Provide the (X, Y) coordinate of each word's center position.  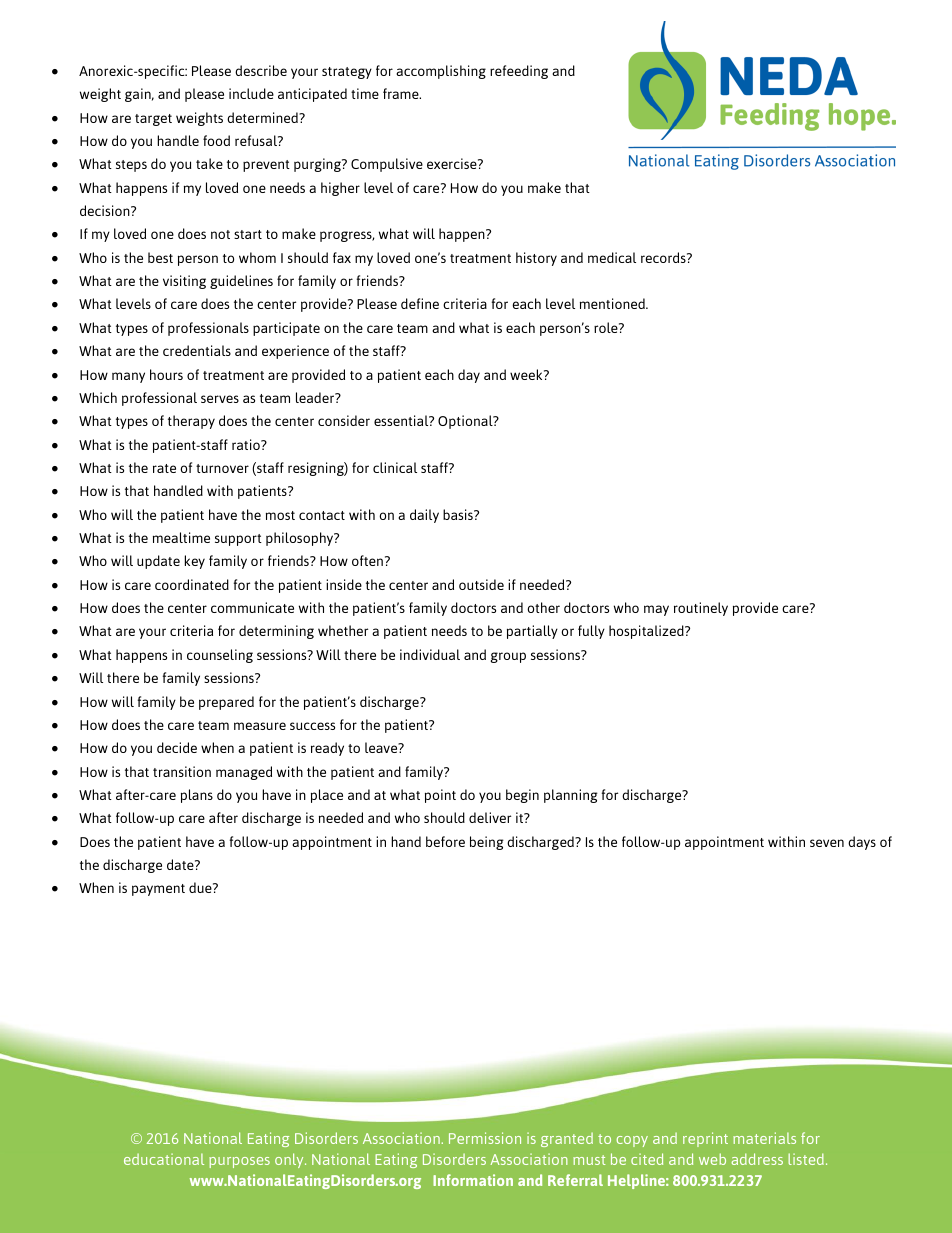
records (664, 257)
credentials (197, 350)
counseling (220, 656)
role (607, 327)
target (153, 120)
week (527, 374)
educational (164, 1159)
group (508, 657)
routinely (701, 609)
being (487, 843)
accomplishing (441, 72)
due (201, 887)
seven (827, 843)
